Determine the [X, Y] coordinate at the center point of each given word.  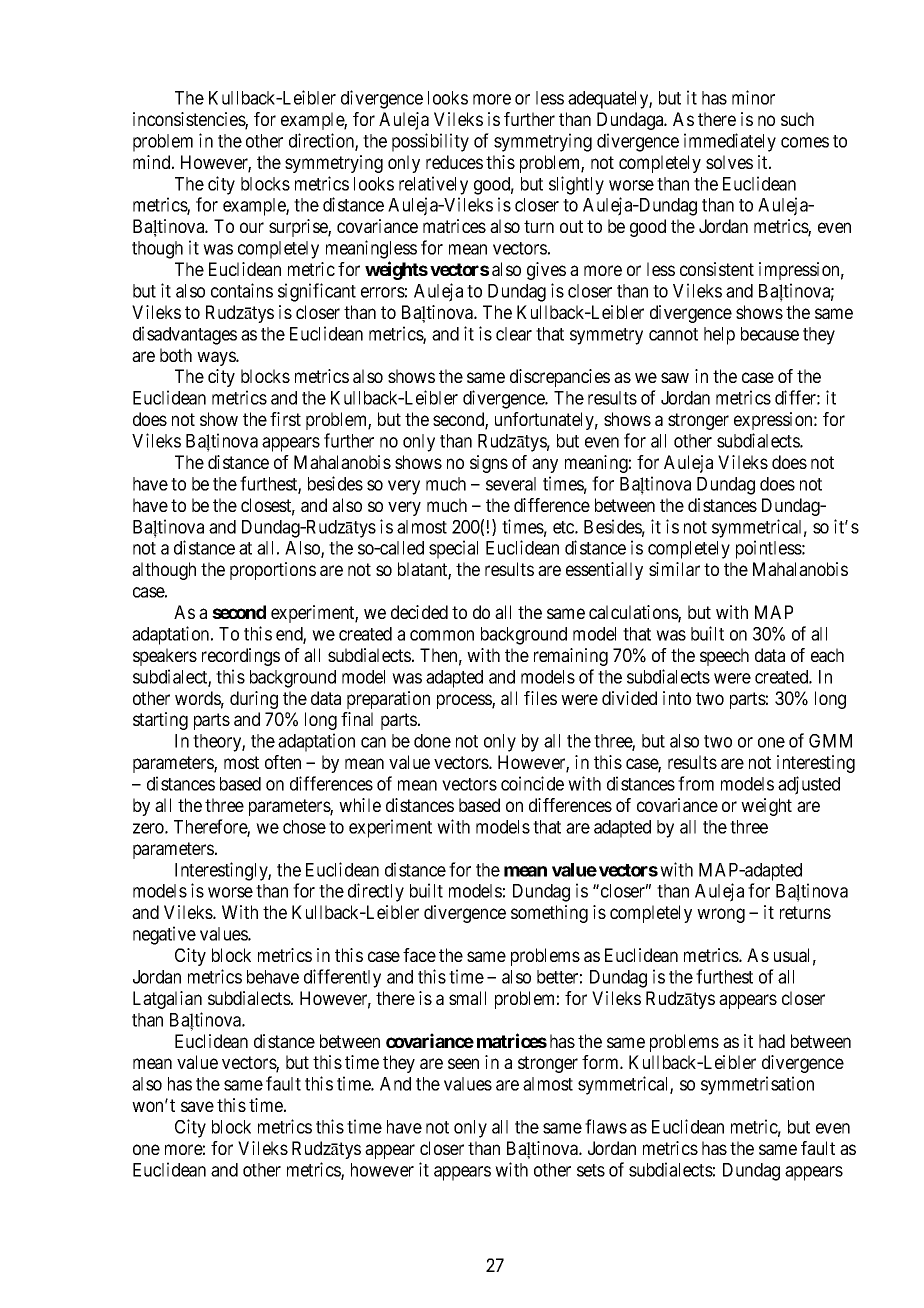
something [549, 914]
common [442, 635]
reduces [454, 162]
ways [217, 358]
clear [514, 334]
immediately [730, 142]
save [197, 1106]
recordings [241, 657]
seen [463, 1063]
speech [724, 657]
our [252, 227]
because [770, 334]
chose [304, 827]
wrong [721, 915]
